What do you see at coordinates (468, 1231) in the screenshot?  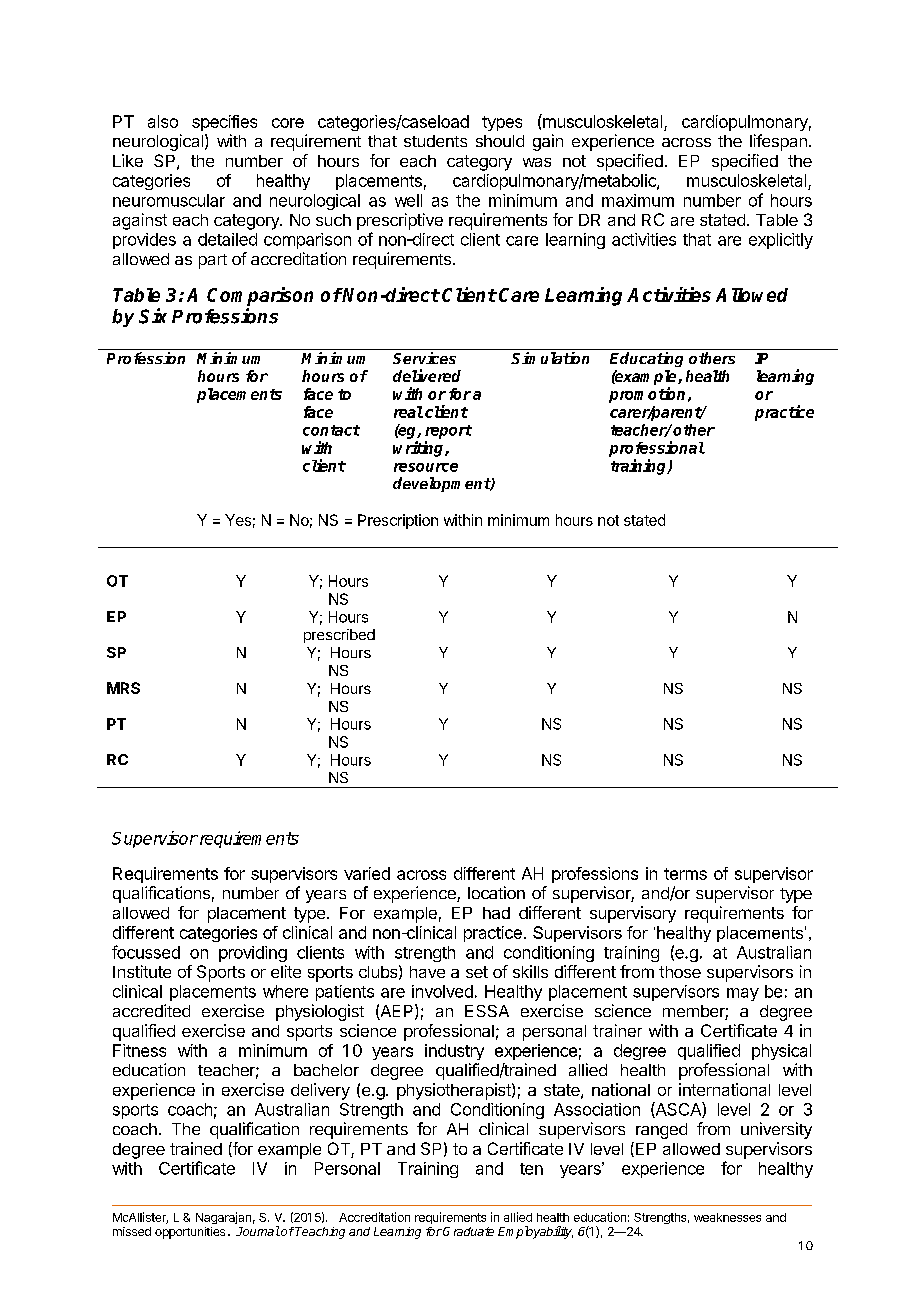 I see `Graduate` at bounding box center [468, 1231].
